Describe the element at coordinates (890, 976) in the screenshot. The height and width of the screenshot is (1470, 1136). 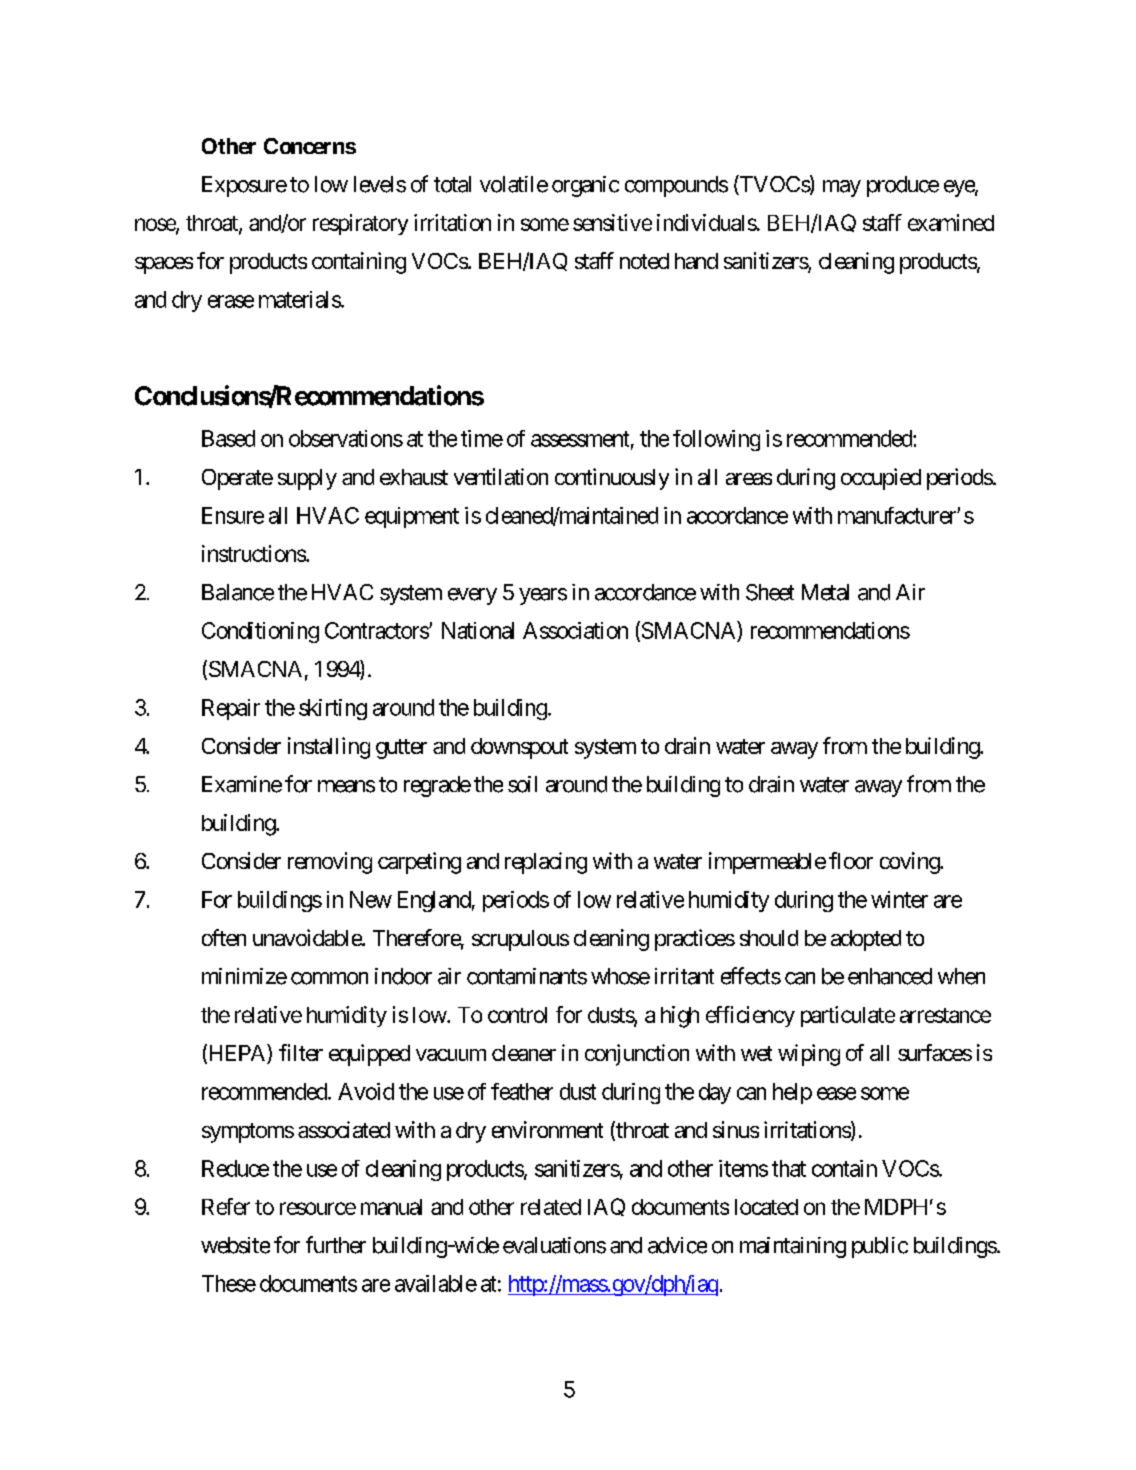
I see `enhanced` at that location.
